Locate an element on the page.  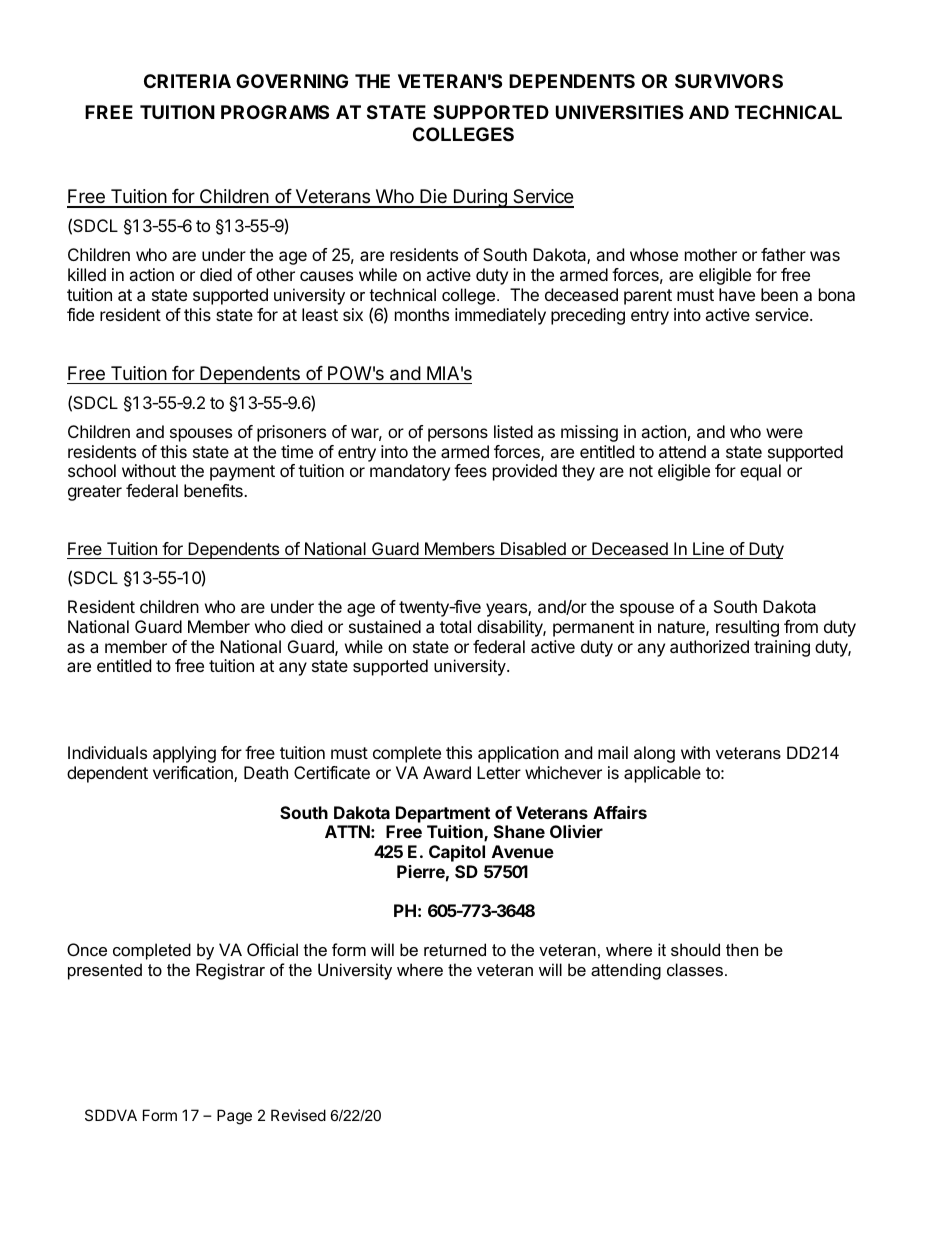
CRITERIA is located at coordinates (187, 81).
